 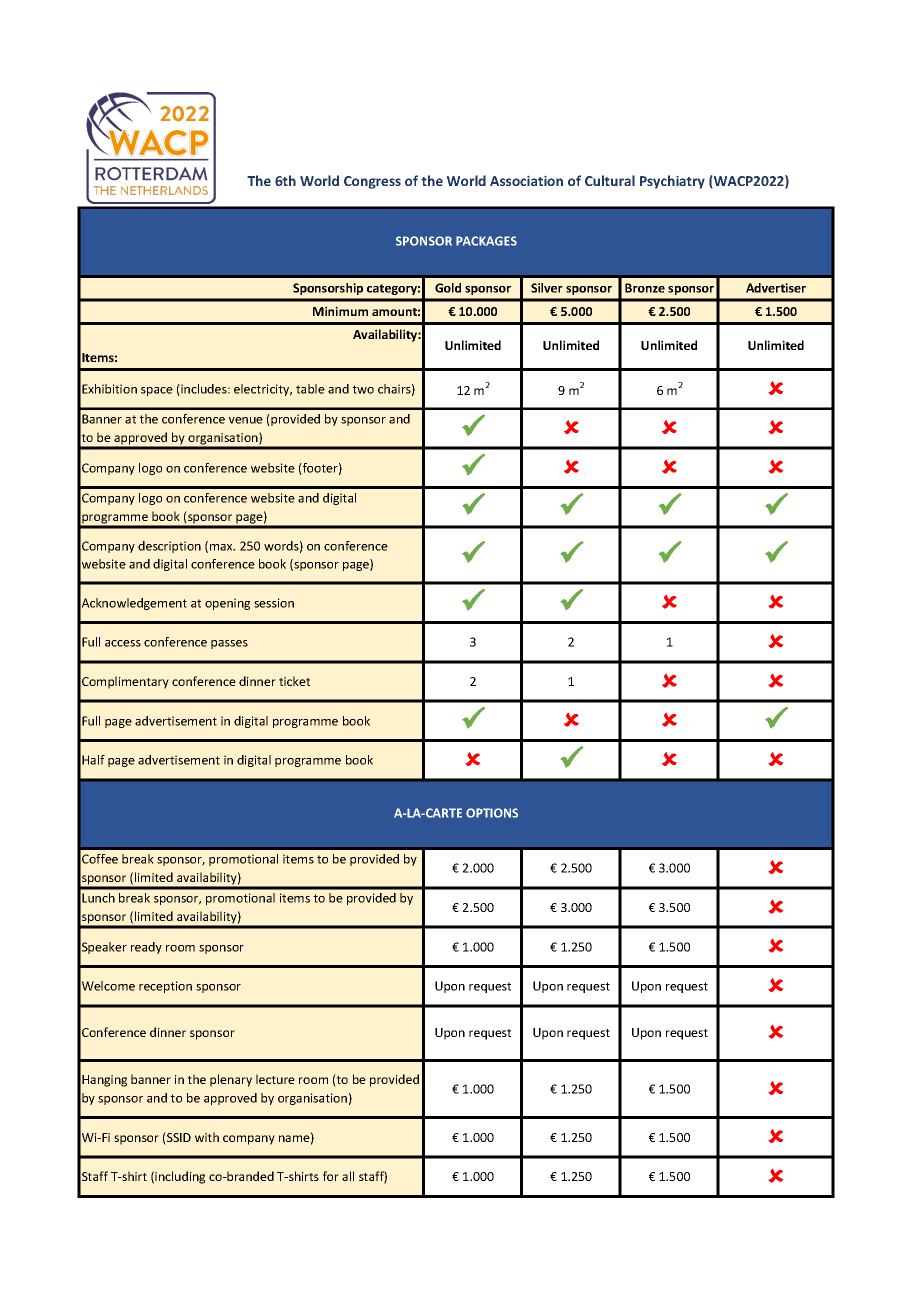 I want to click on opening, so click(x=227, y=604).
